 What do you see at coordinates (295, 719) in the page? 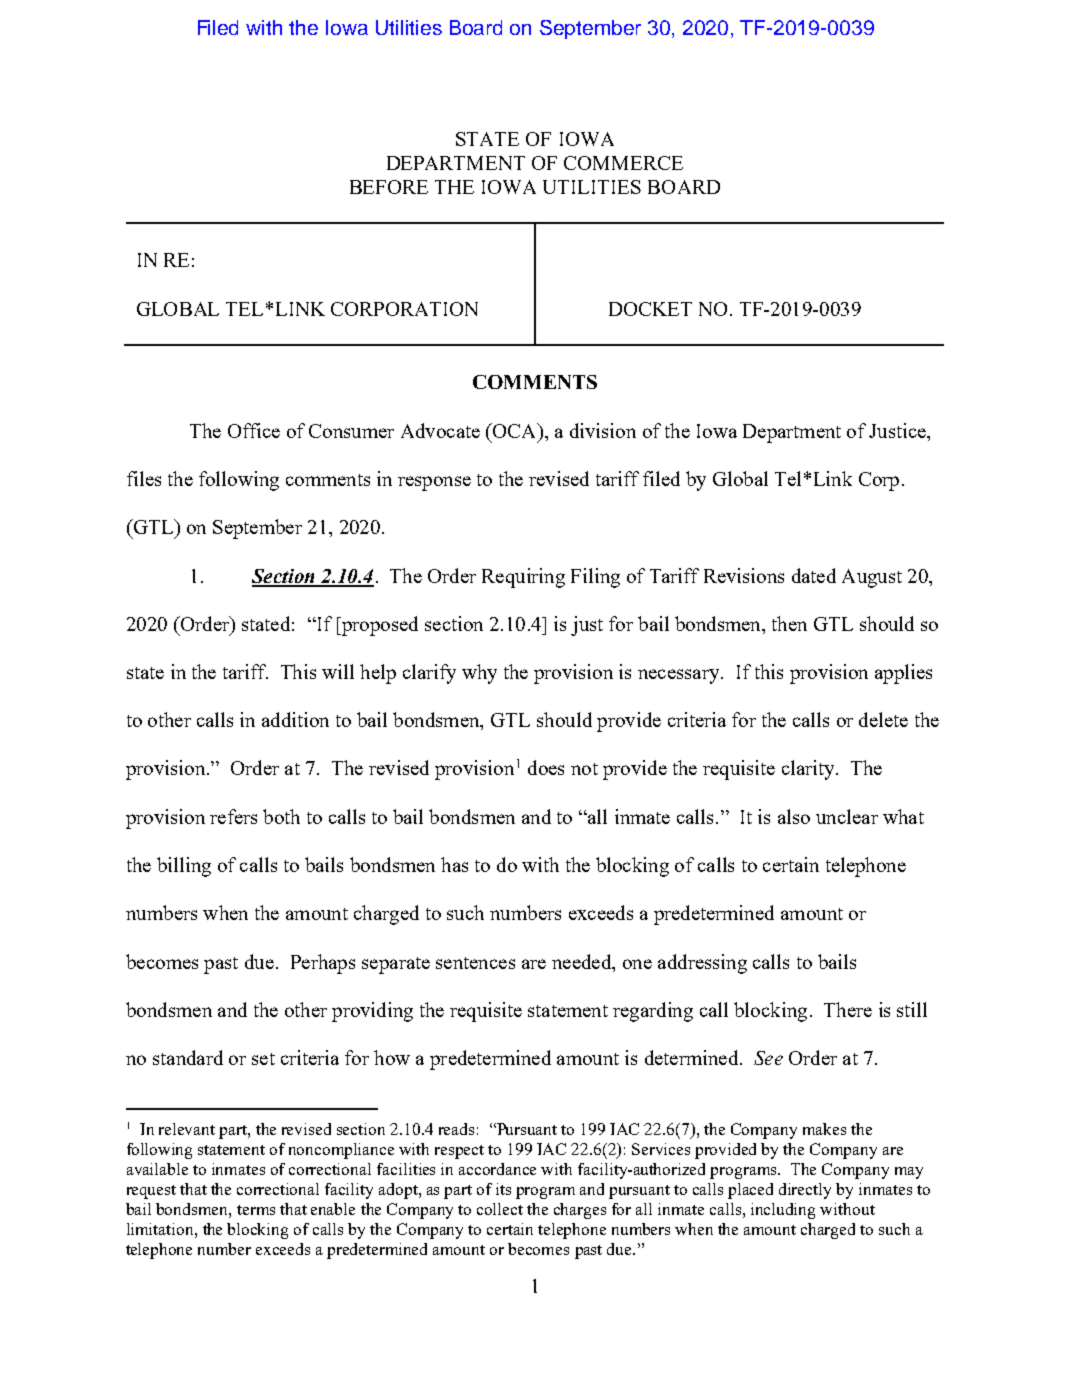
I see `addition` at bounding box center [295, 719].
